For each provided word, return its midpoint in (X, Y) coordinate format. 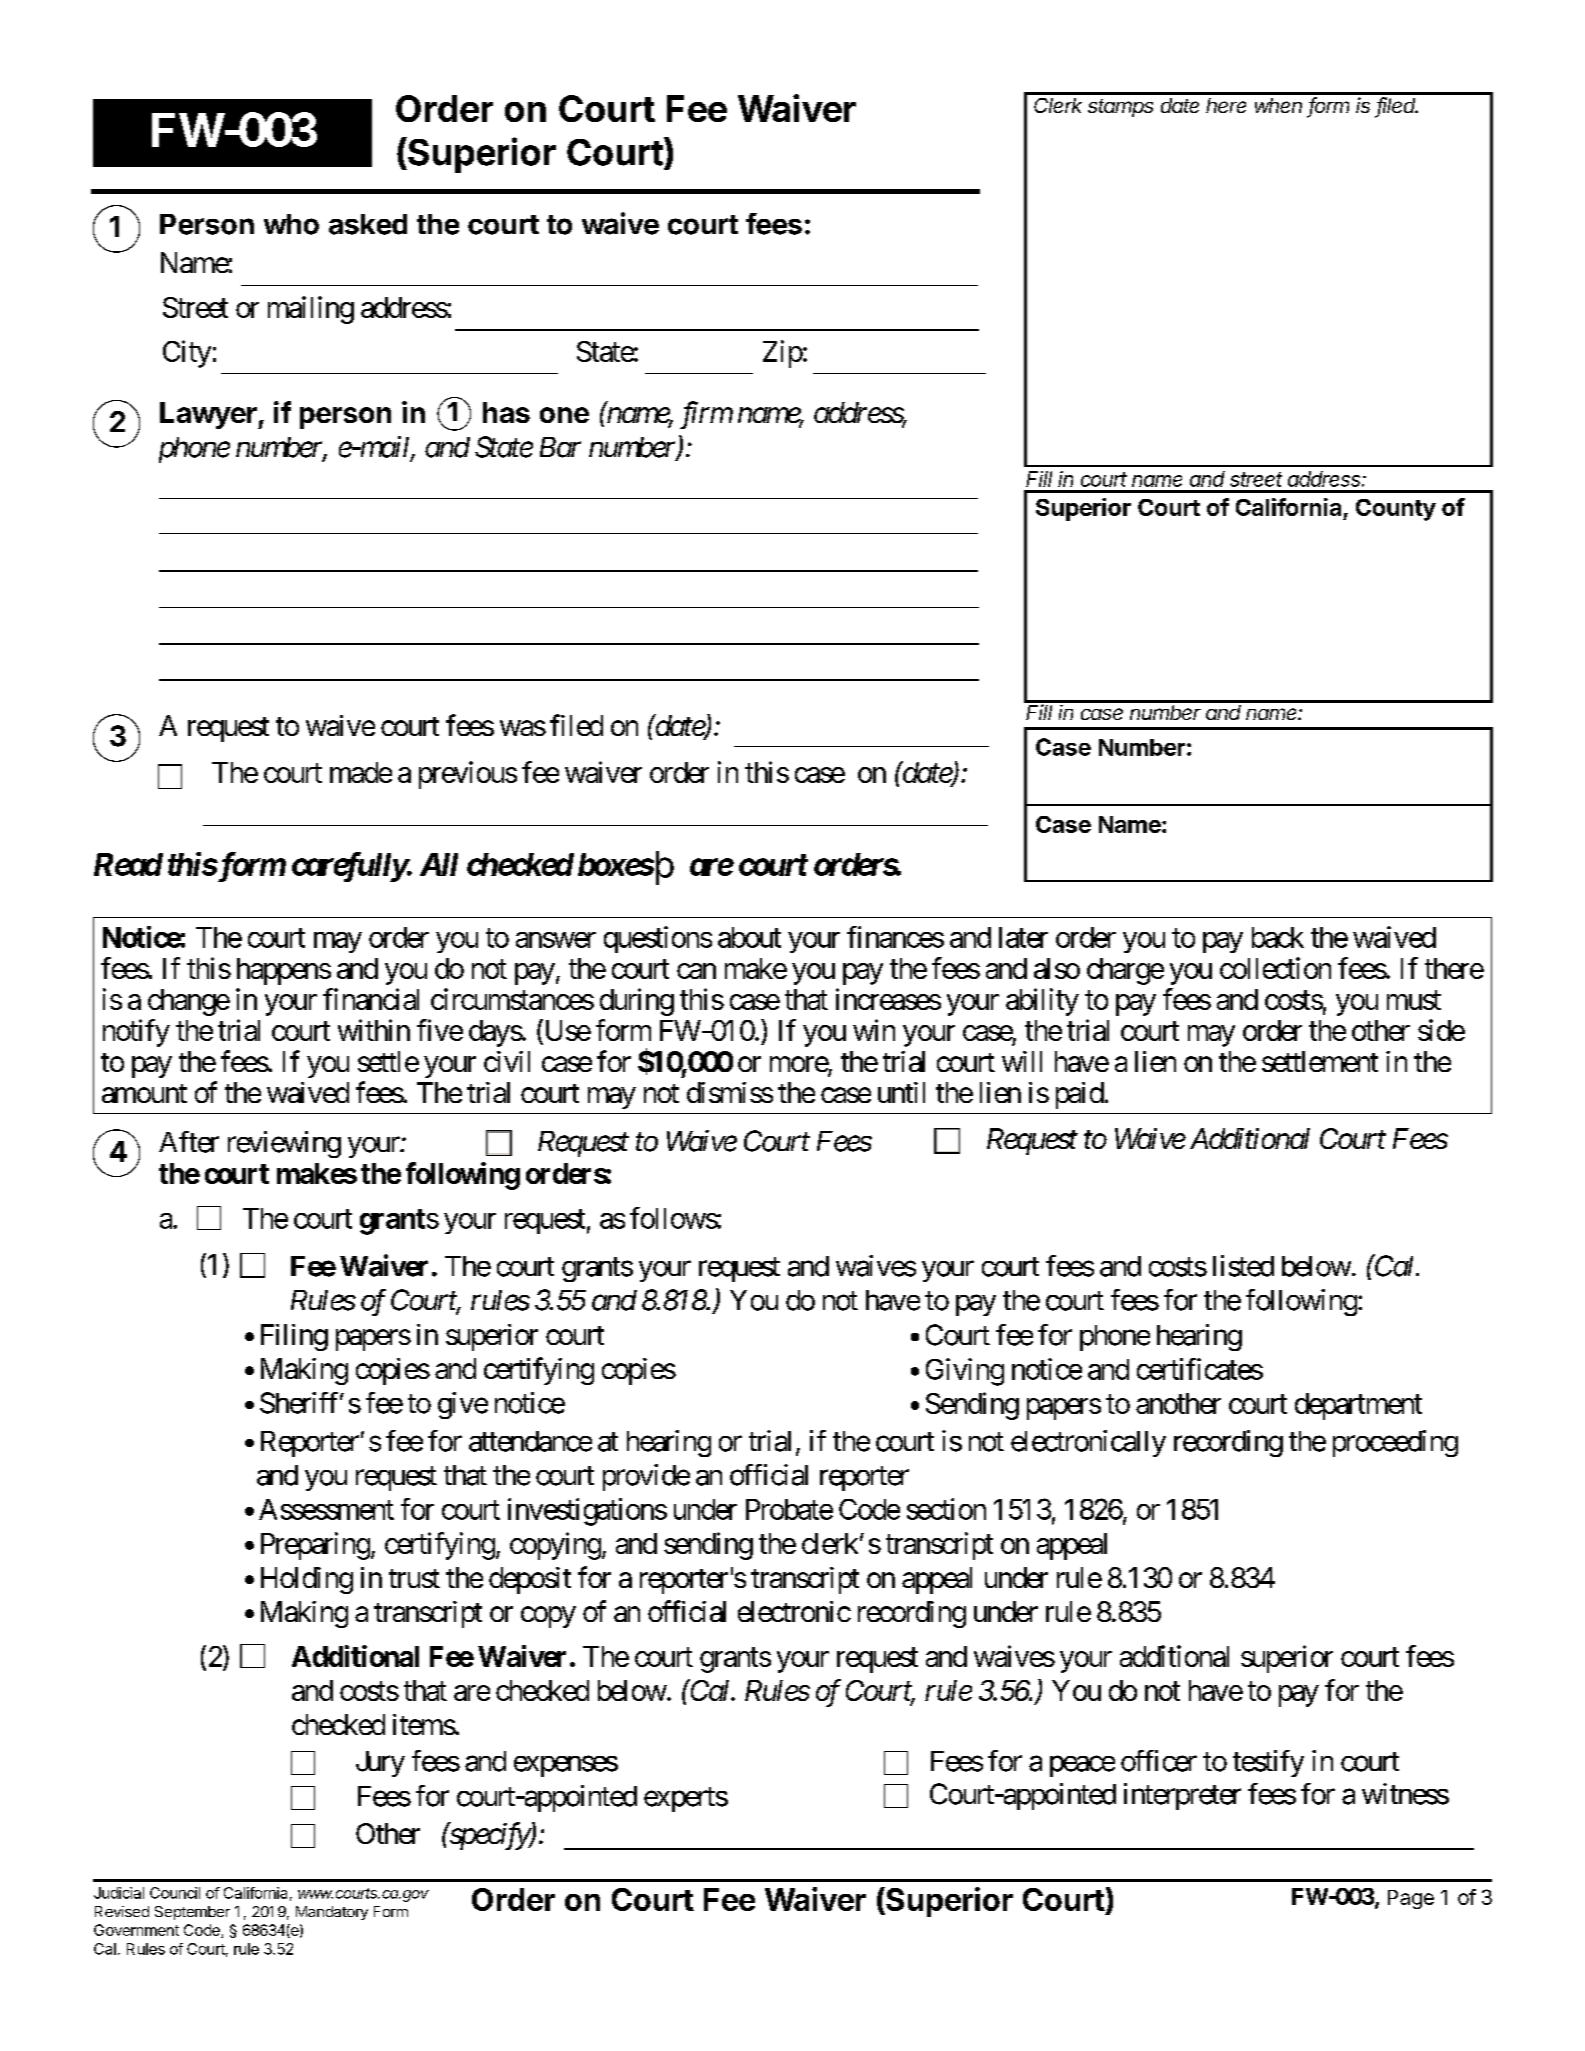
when (1278, 105)
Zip (783, 354)
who (291, 224)
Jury (380, 1764)
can (696, 971)
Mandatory (332, 1913)
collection (1275, 968)
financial (371, 999)
